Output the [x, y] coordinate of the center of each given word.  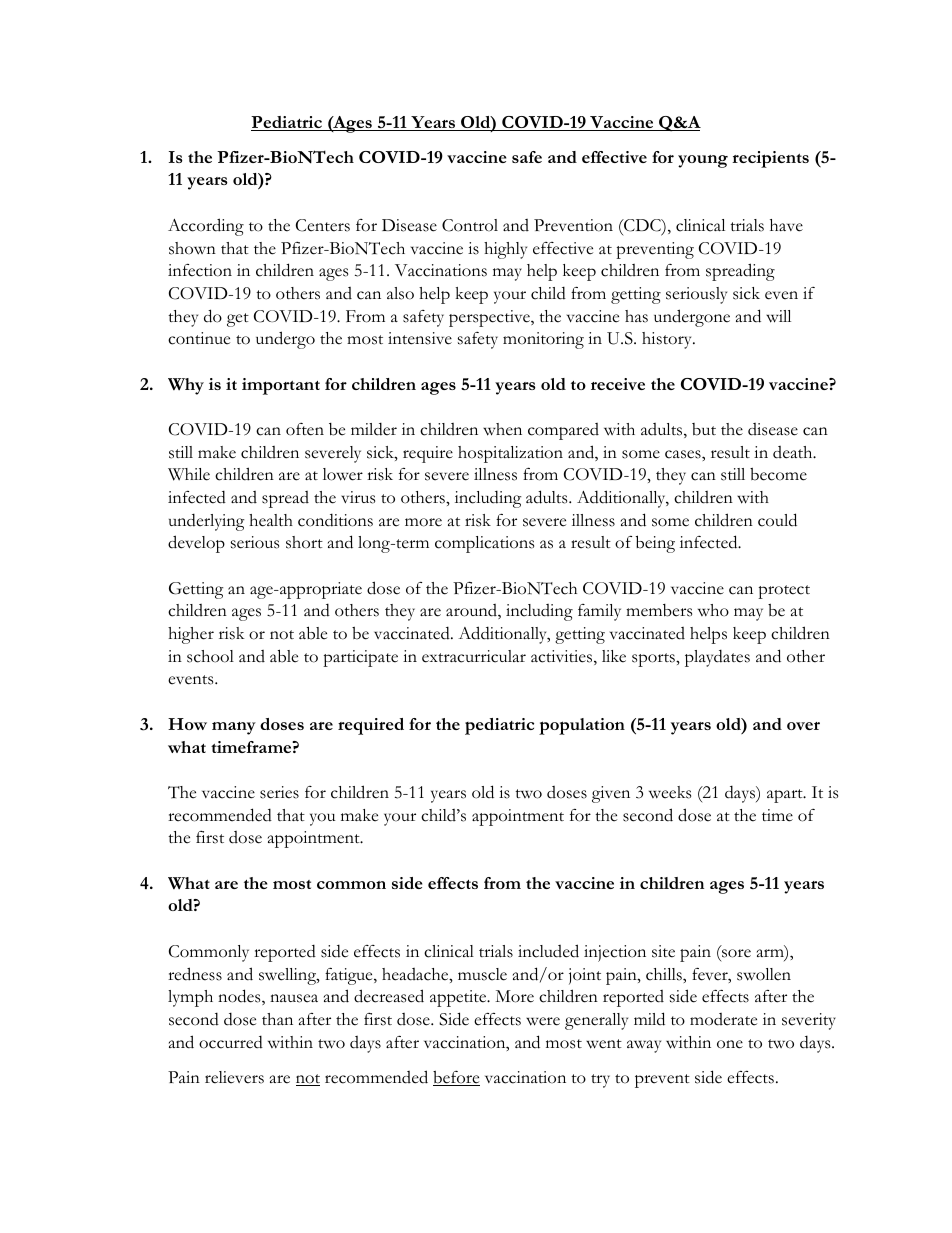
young [703, 161]
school [210, 656]
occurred [231, 1042]
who [713, 610]
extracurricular [474, 656]
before [456, 1078]
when [502, 429]
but [704, 429]
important [281, 386]
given [611, 794]
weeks [670, 792]
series [279, 792]
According [206, 227]
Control [470, 225]
